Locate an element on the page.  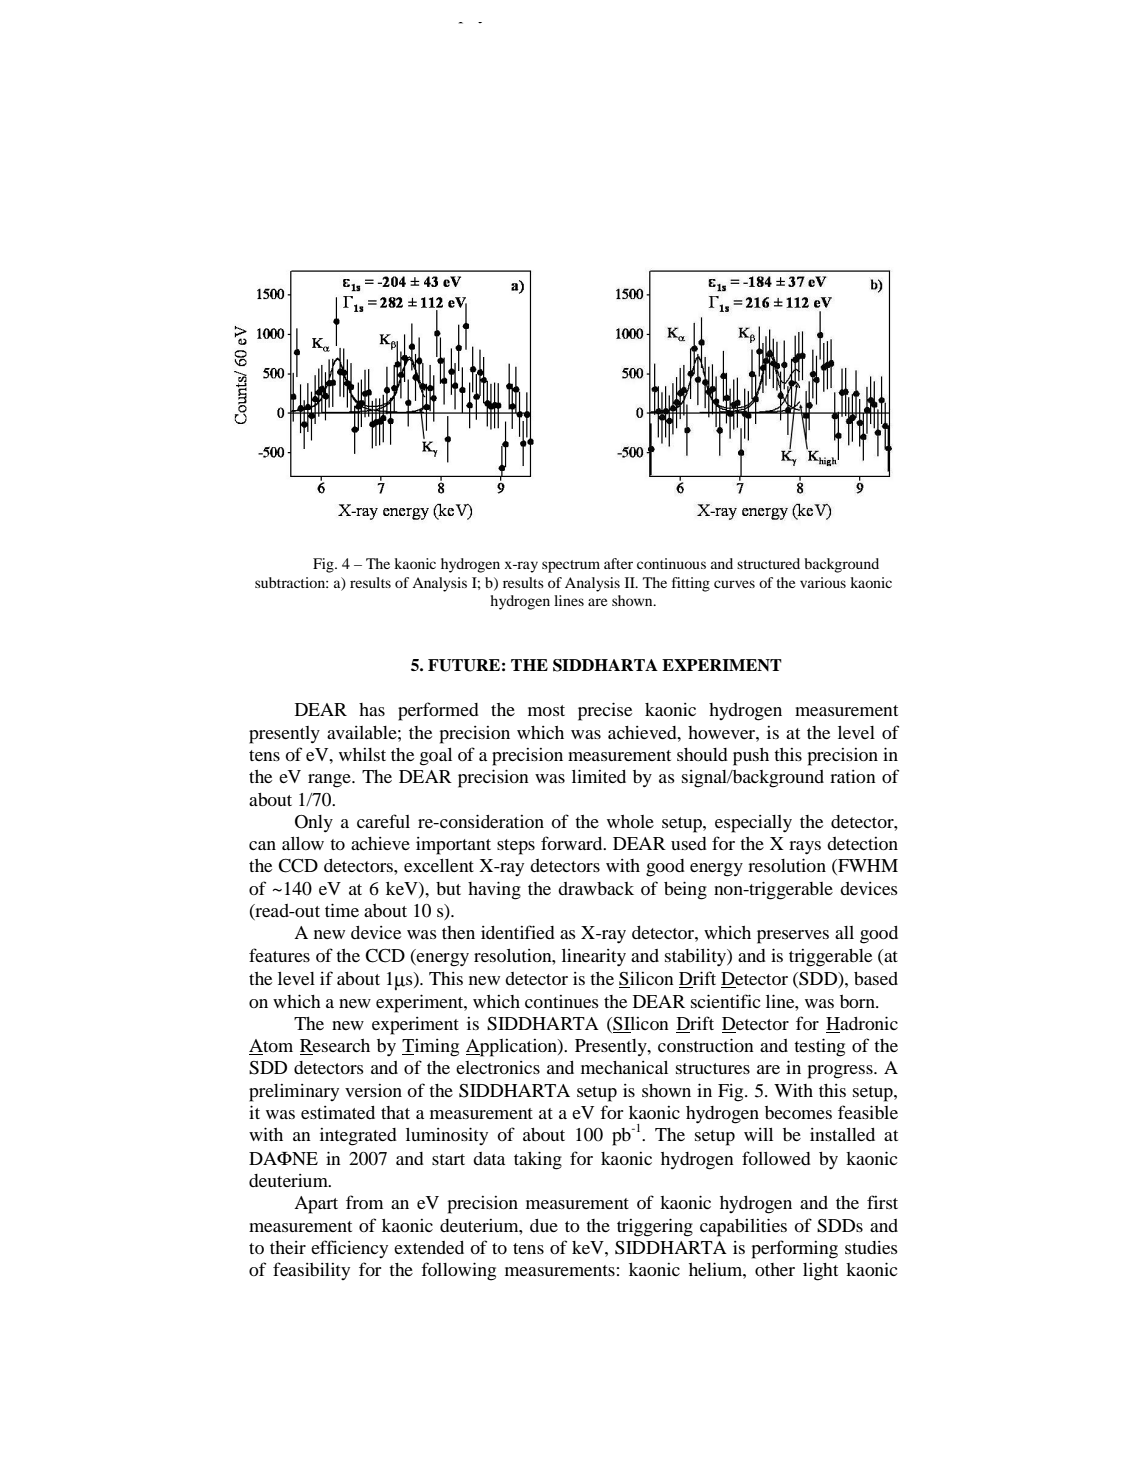
has is located at coordinates (372, 709).
